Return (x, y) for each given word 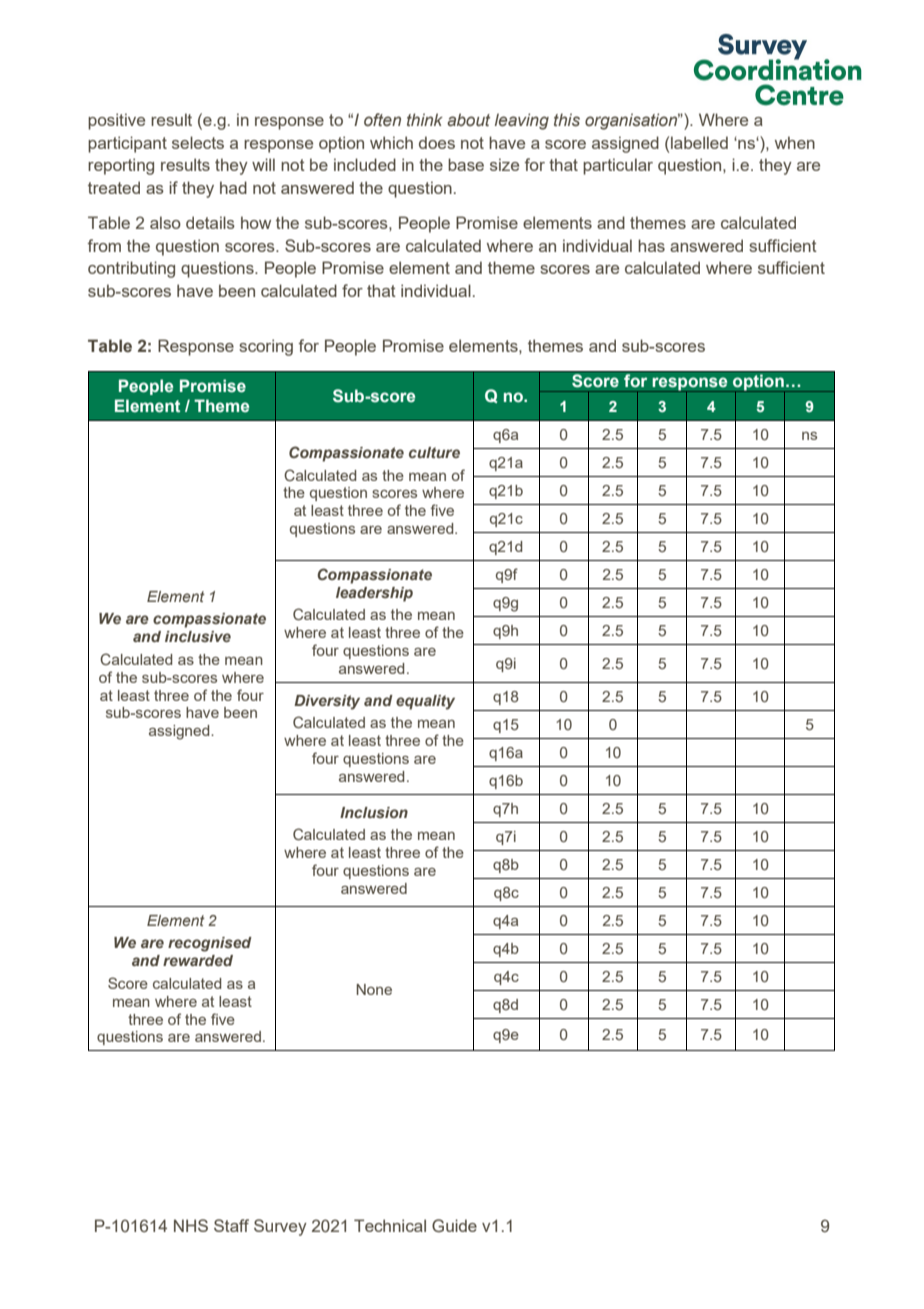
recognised (210, 944)
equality (425, 702)
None (374, 989)
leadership (374, 594)
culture (434, 452)
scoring (266, 347)
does (437, 142)
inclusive (198, 636)
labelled (699, 142)
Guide (454, 1225)
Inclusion (374, 812)
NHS (191, 1225)
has (651, 245)
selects (198, 142)
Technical (390, 1225)
